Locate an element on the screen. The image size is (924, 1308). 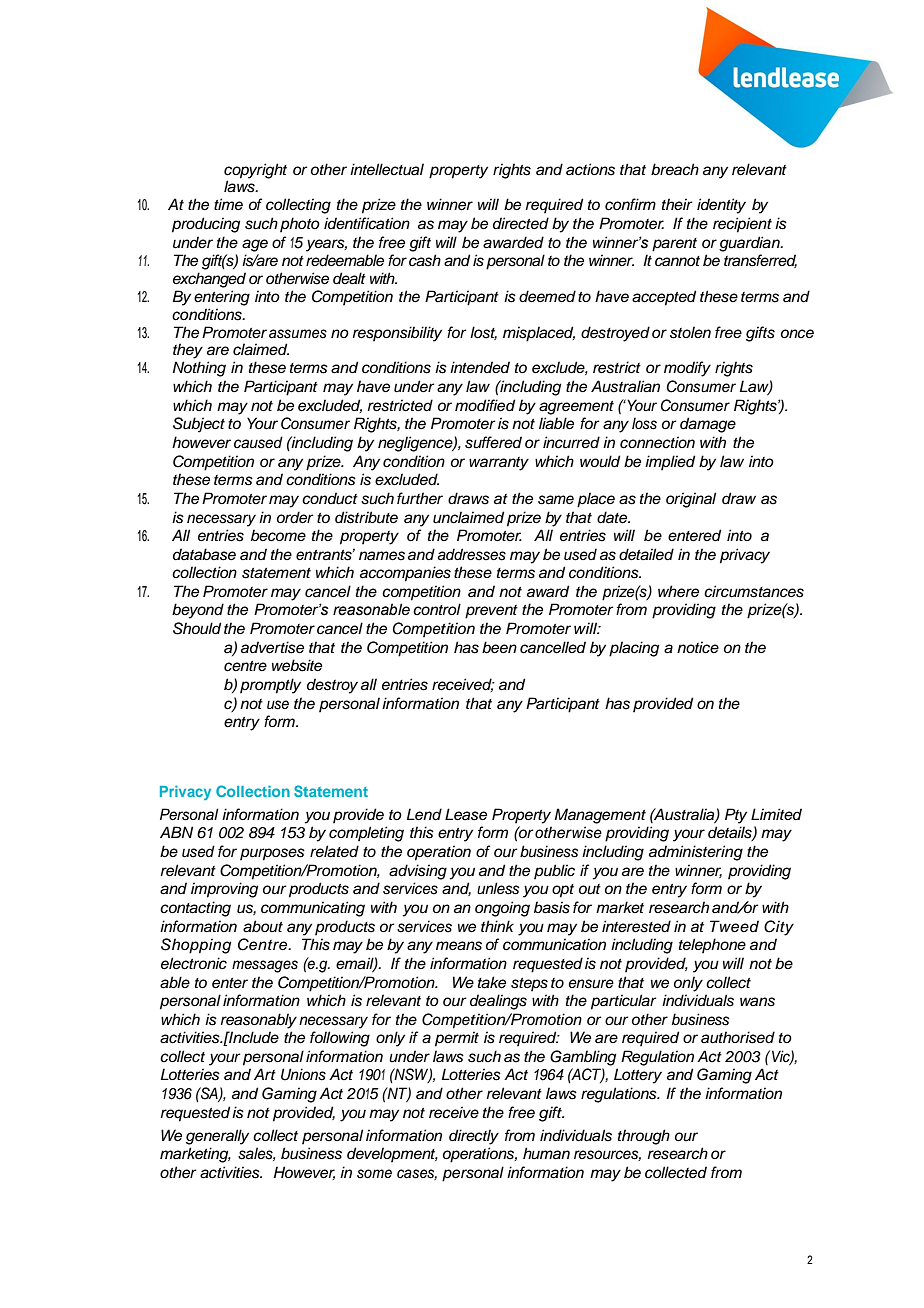
notice is located at coordinates (698, 647).
